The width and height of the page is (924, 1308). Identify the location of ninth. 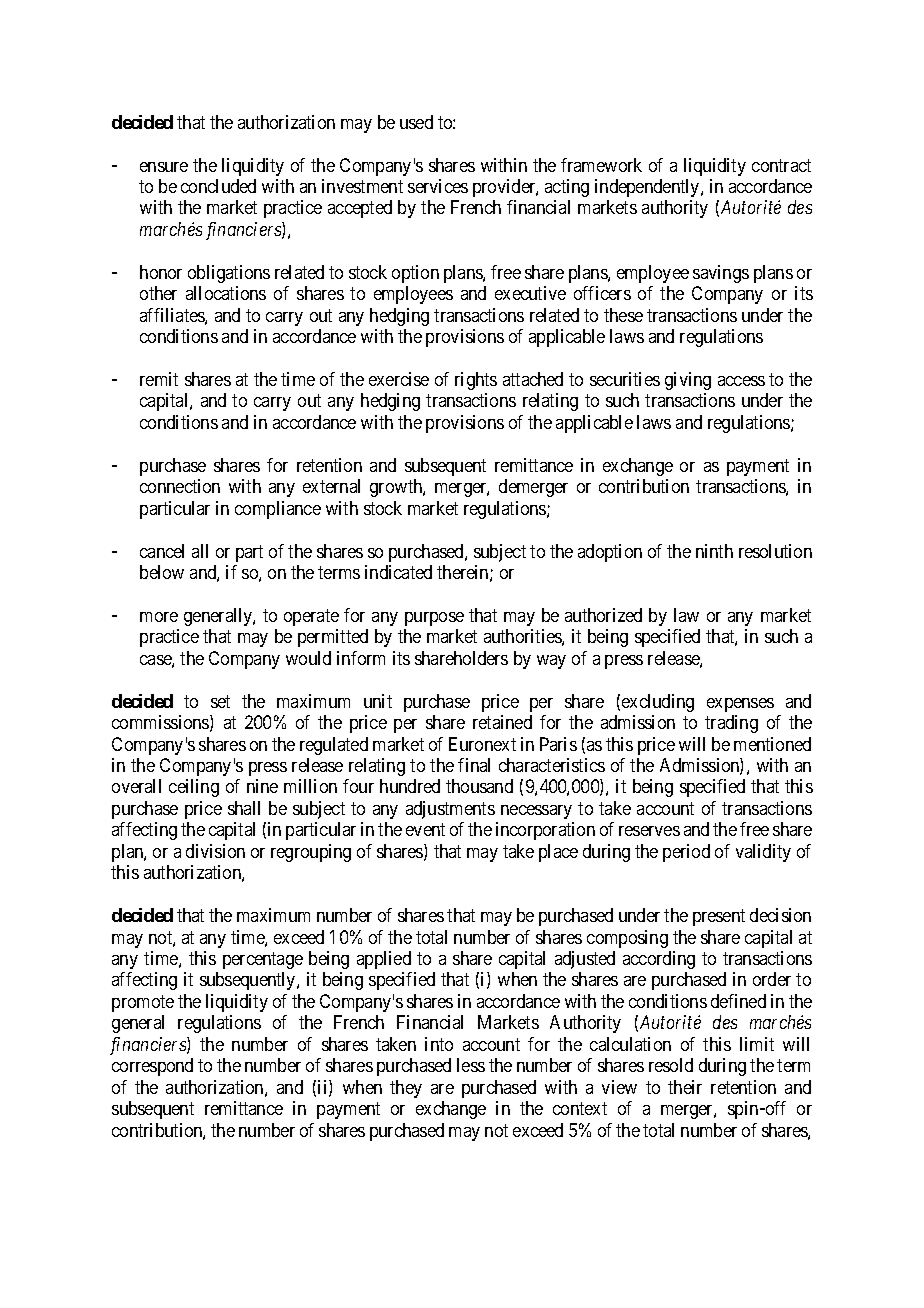
(714, 551).
